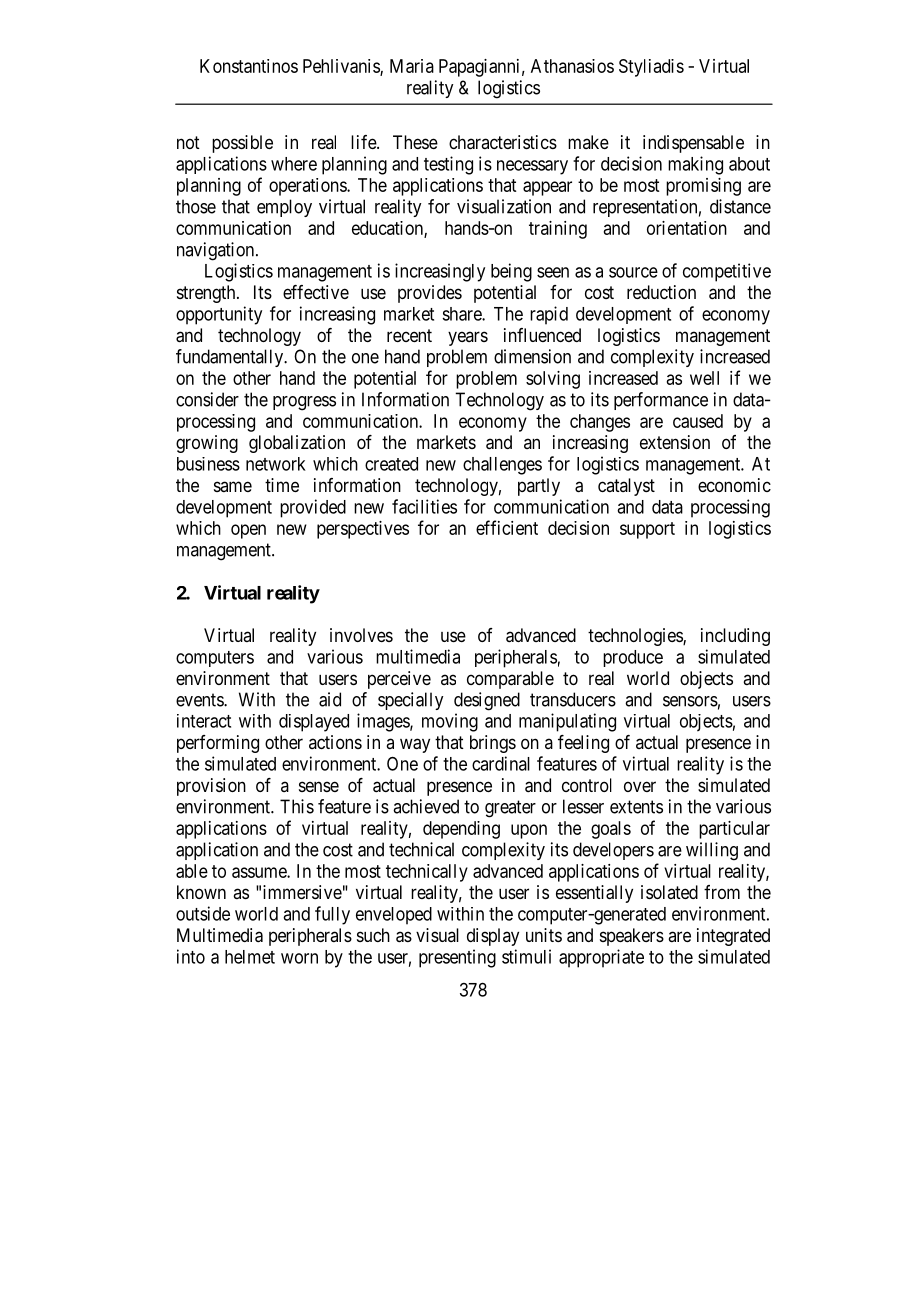  What do you see at coordinates (468, 338) in the screenshot?
I see `years` at bounding box center [468, 338].
